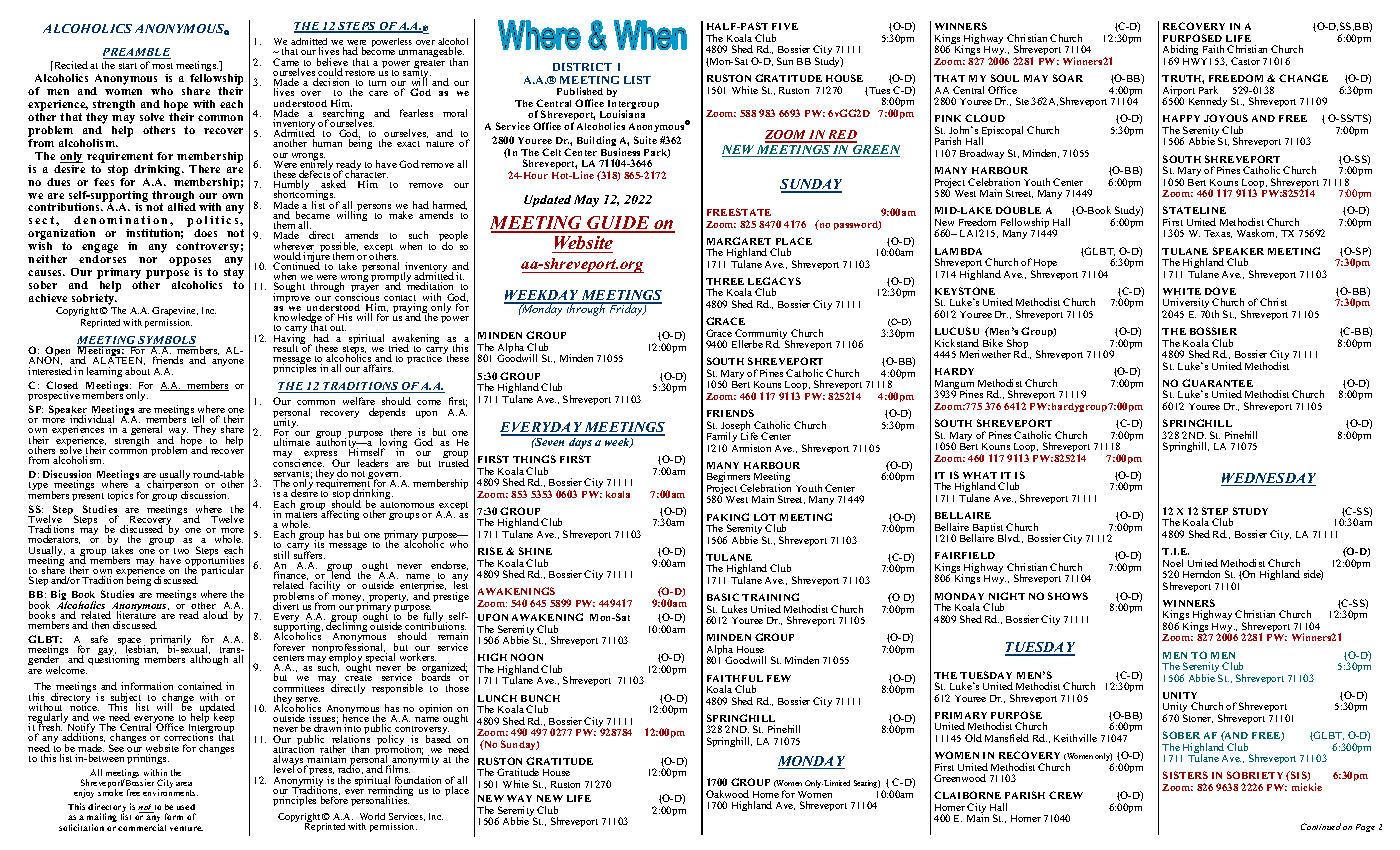 The height and width of the screenshot is (850, 1400). What do you see at coordinates (725, 281) in the screenshot?
I see `THREE` at bounding box center [725, 281].
